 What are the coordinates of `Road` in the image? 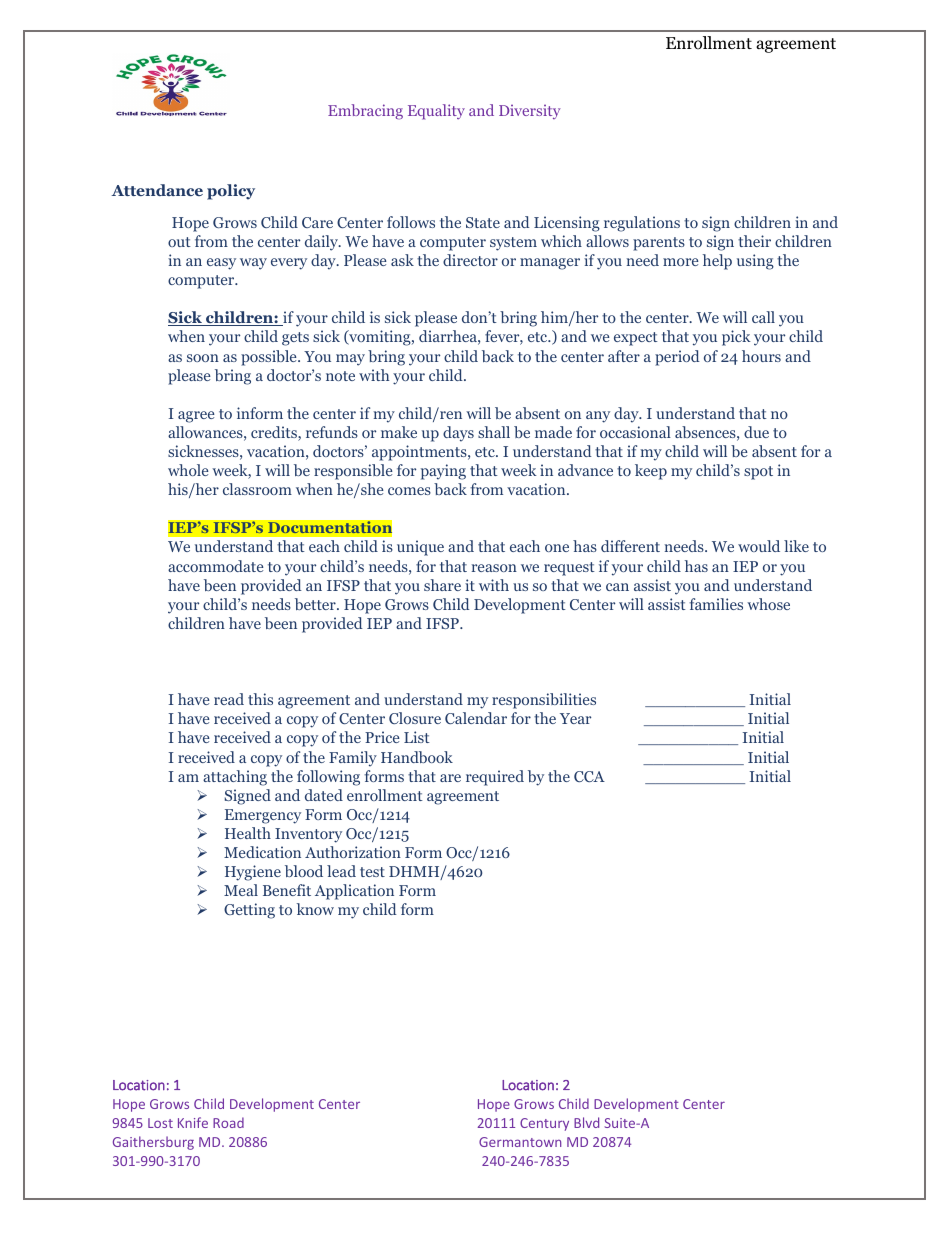 It's located at (228, 1122).
